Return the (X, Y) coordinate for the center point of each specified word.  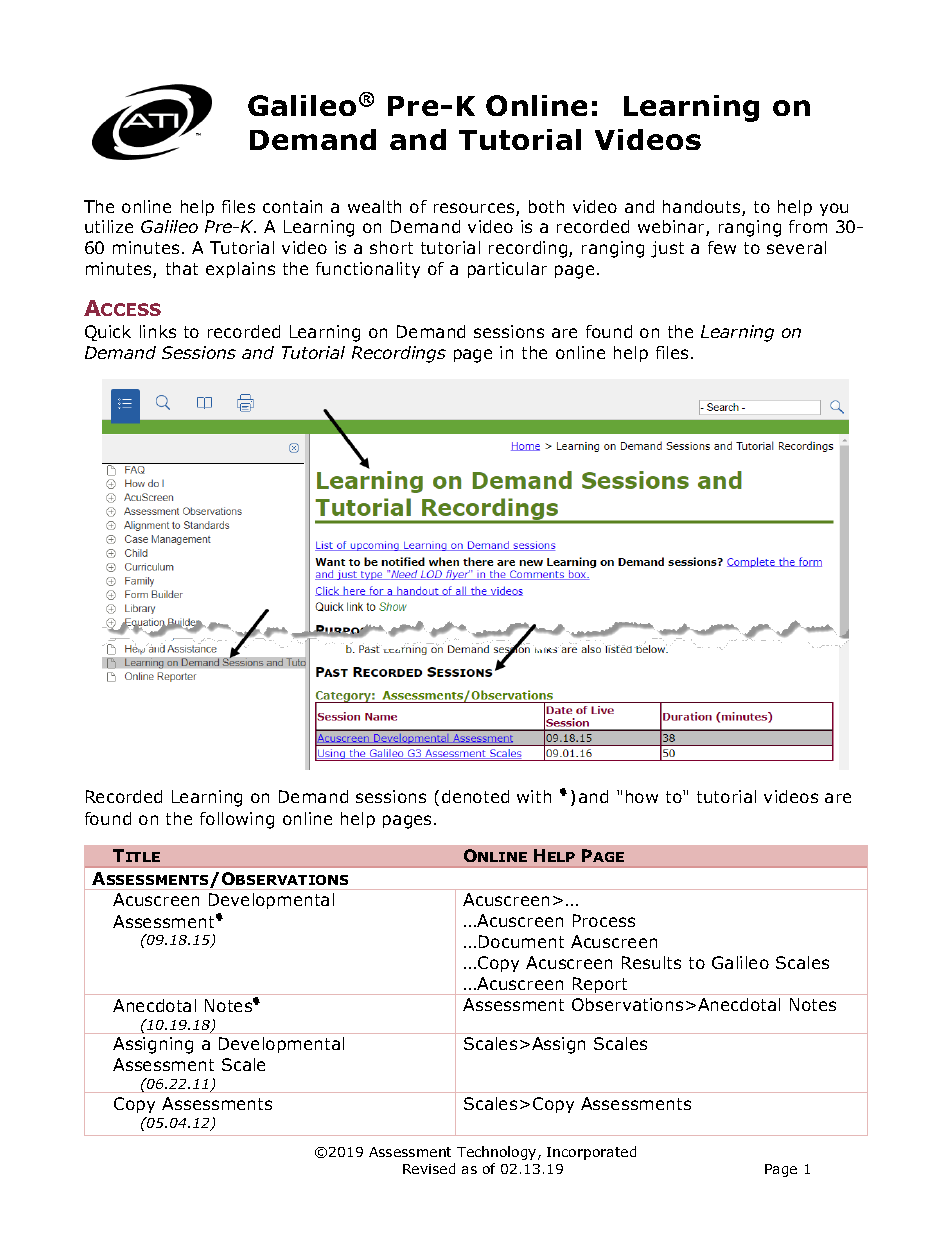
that (182, 268)
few (722, 247)
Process (604, 920)
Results (651, 962)
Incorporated (591, 1153)
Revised (429, 1168)
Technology (498, 1153)
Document (521, 941)
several (796, 247)
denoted (475, 796)
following (237, 820)
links (158, 331)
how (642, 796)
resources (475, 209)
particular (507, 270)
